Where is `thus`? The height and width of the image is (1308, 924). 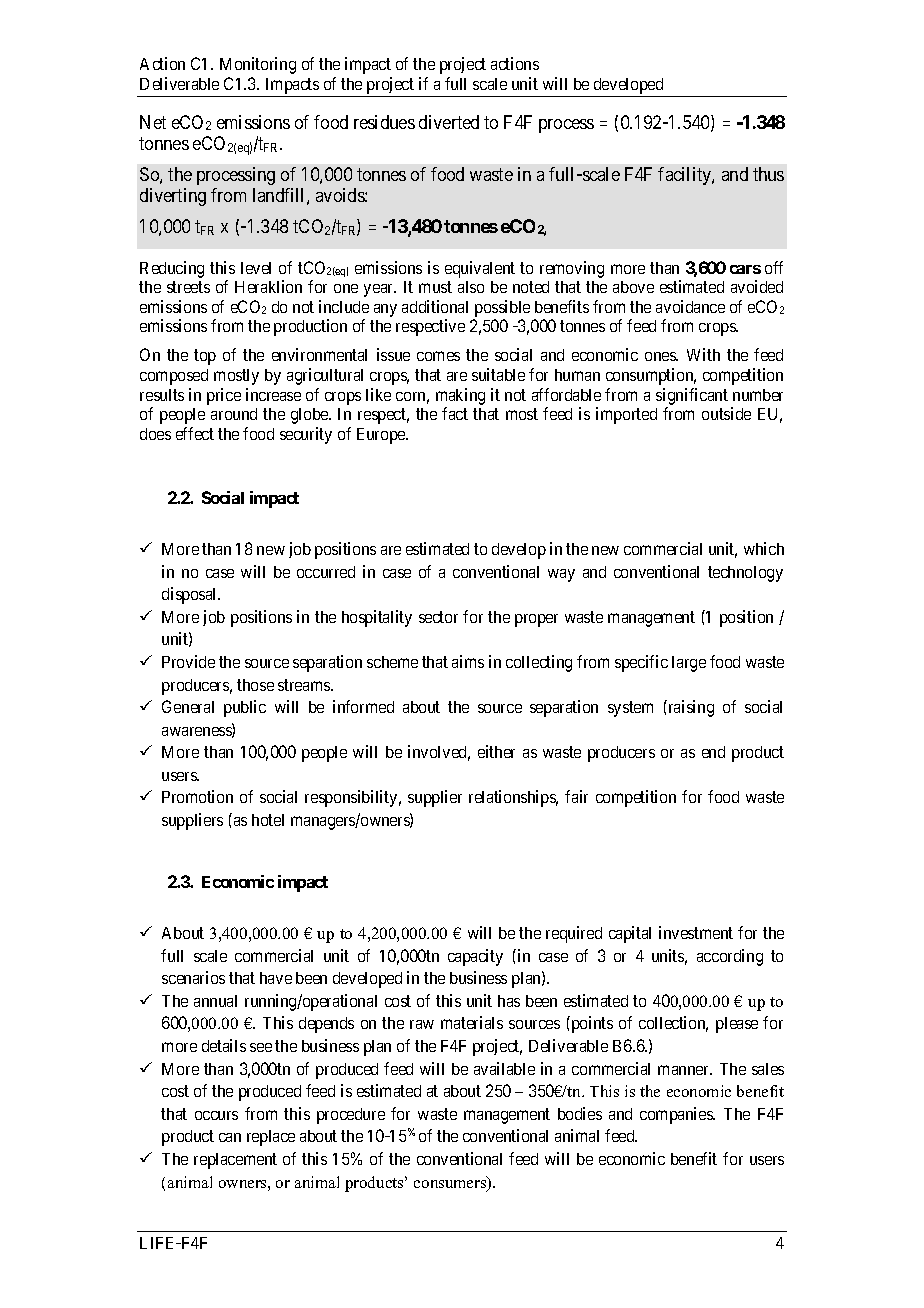 thus is located at coordinates (768, 174).
